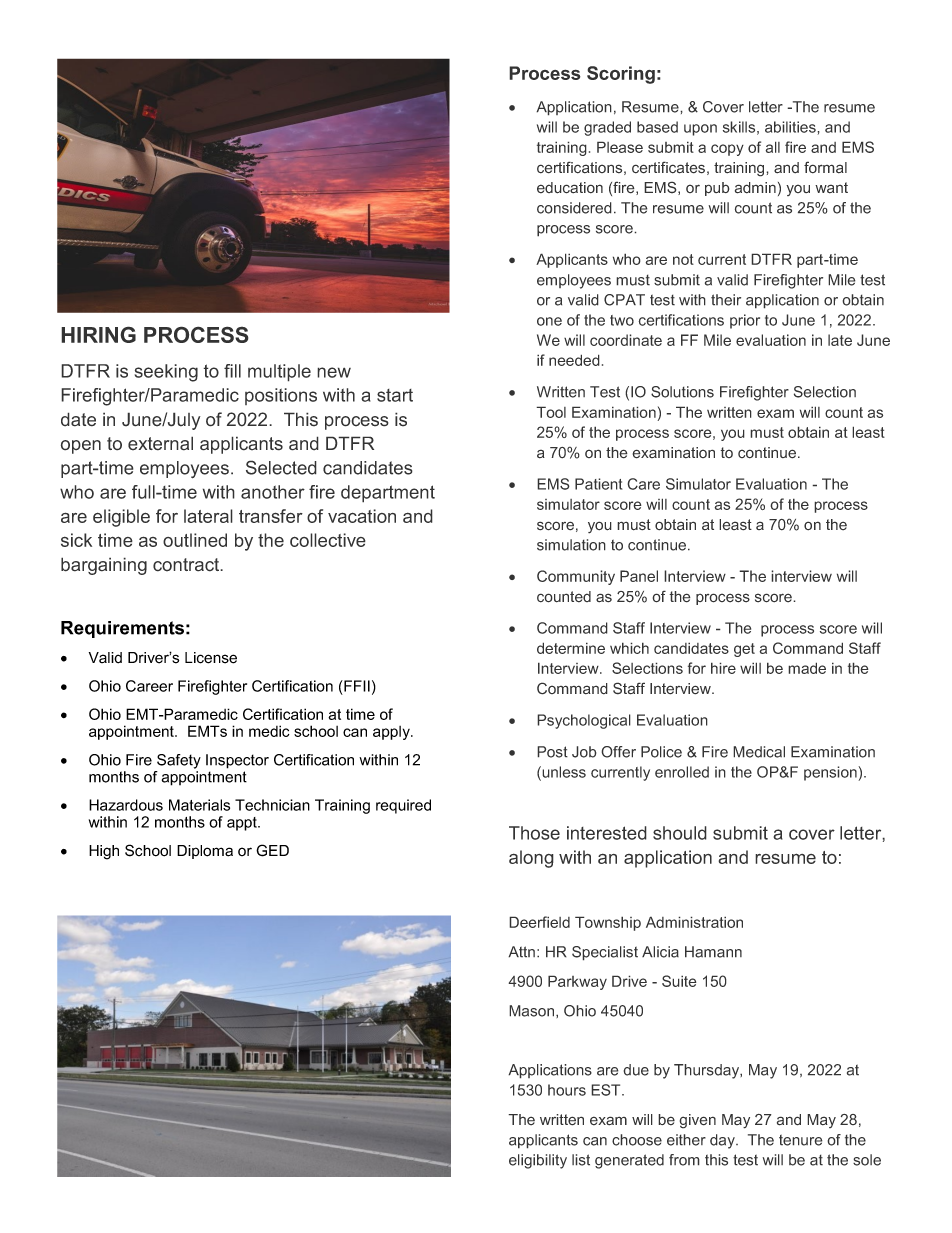 The image size is (952, 1233). Describe the element at coordinates (571, 648) in the screenshot. I see `determine` at that location.
